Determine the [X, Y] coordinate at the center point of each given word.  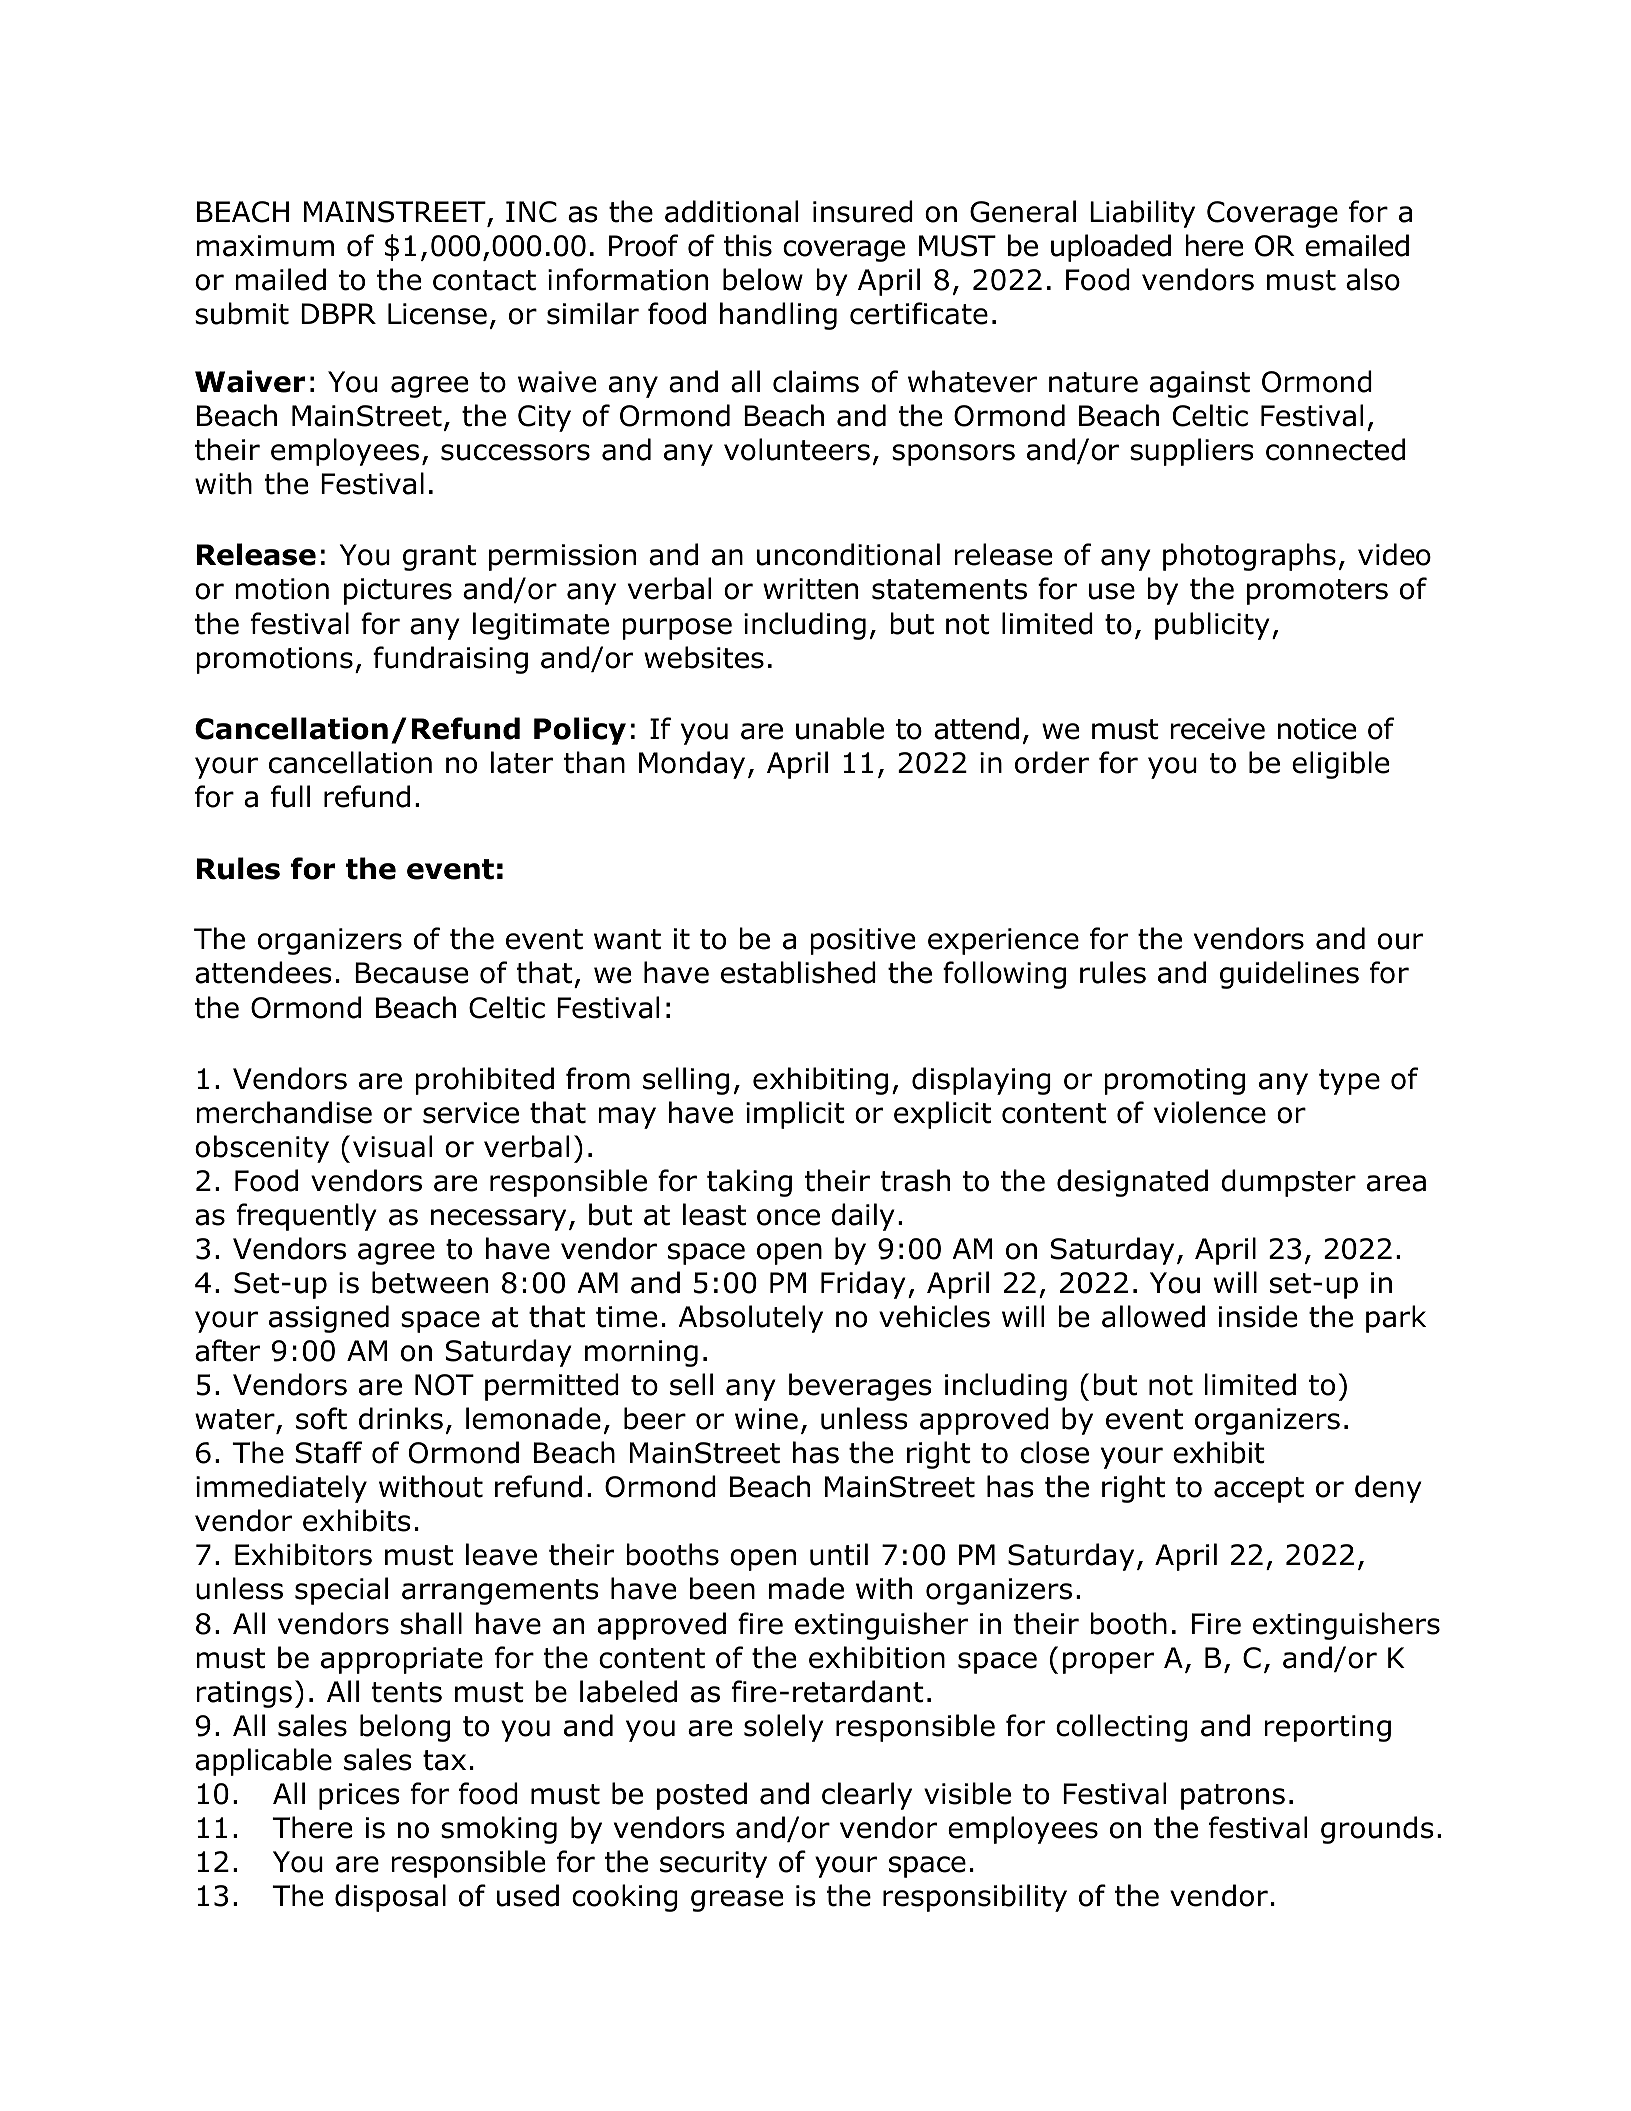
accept [1259, 1490]
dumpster [1288, 1183]
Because [411, 973]
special [341, 1591]
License [437, 314]
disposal [390, 1898]
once [788, 1217]
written [810, 589]
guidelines [1289, 975]
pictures [398, 591]
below [763, 279]
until [839, 1554]
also [1373, 279]
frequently [307, 1217]
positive [862, 941]
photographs [1249, 557]
